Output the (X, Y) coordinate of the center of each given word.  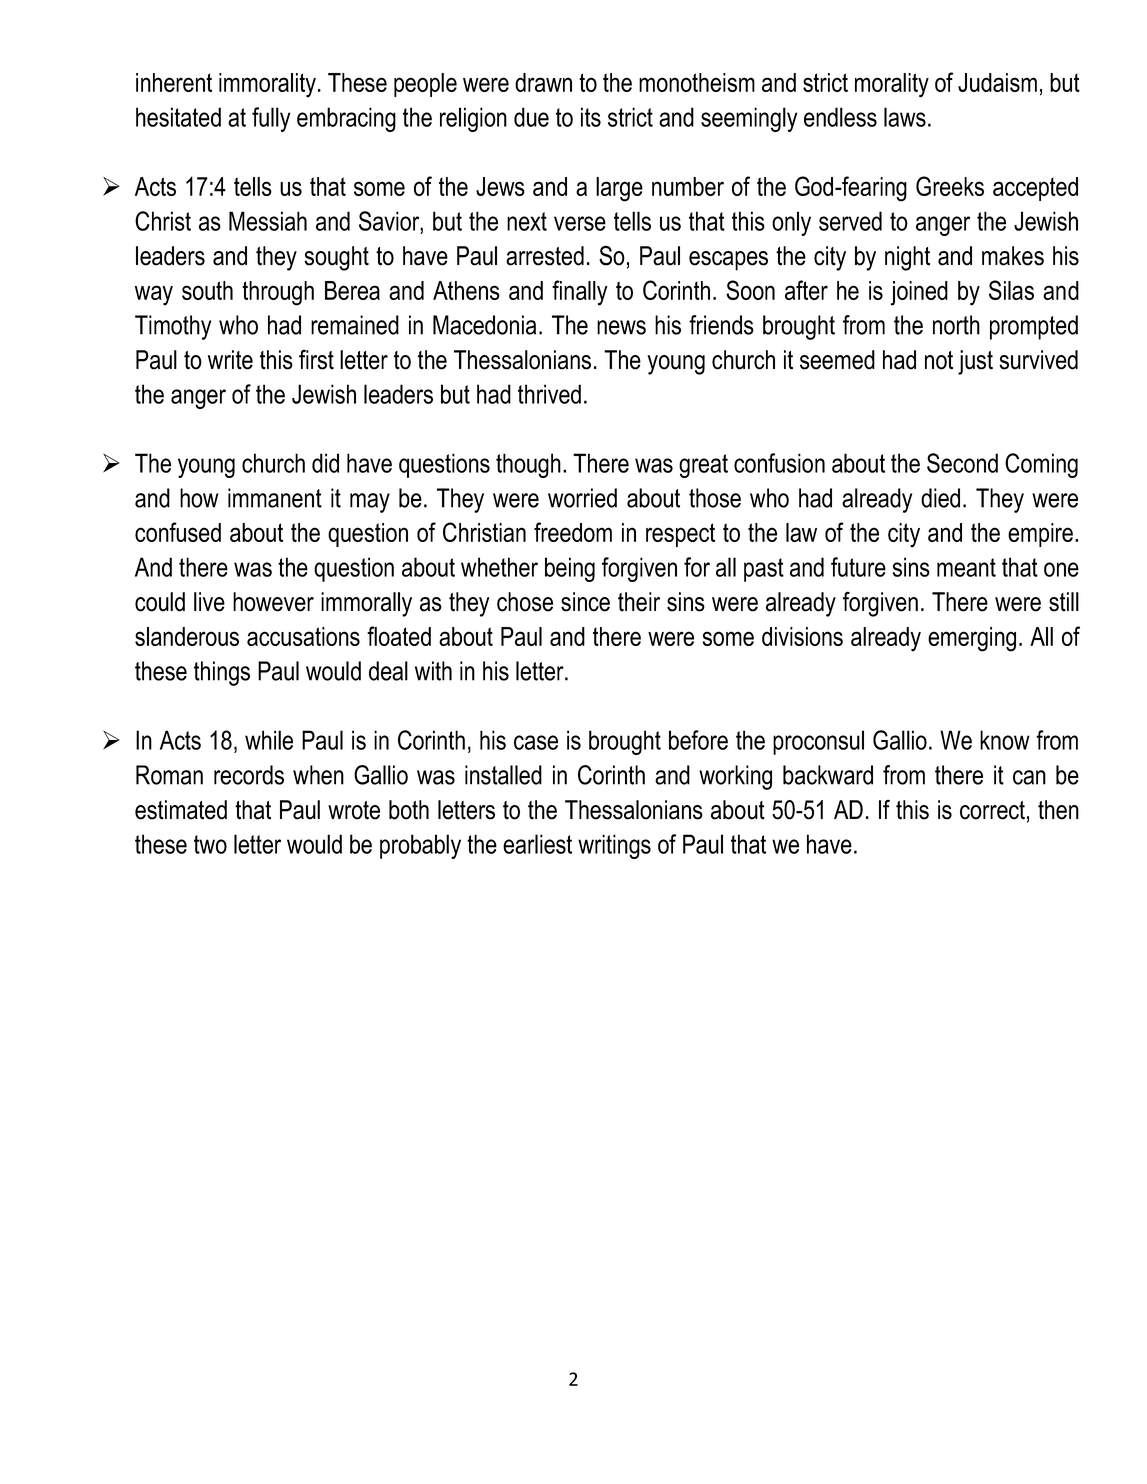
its (591, 117)
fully (271, 119)
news (621, 327)
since (585, 602)
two (210, 844)
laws (905, 117)
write (230, 360)
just (975, 362)
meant (966, 567)
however (273, 602)
